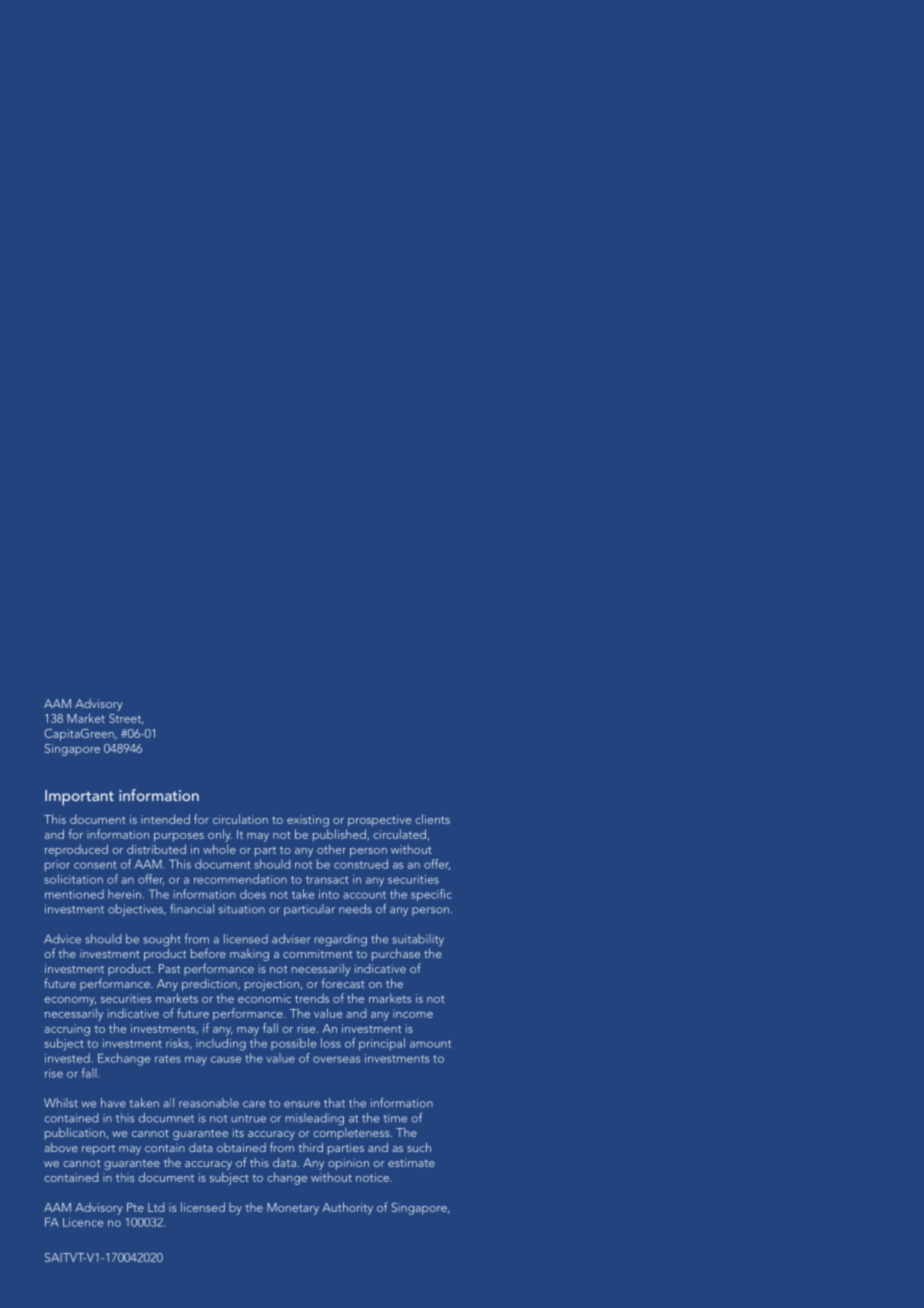 The height and width of the document is (1308, 924). What do you see at coordinates (379, 821) in the document?
I see `prospective` at bounding box center [379, 821].
